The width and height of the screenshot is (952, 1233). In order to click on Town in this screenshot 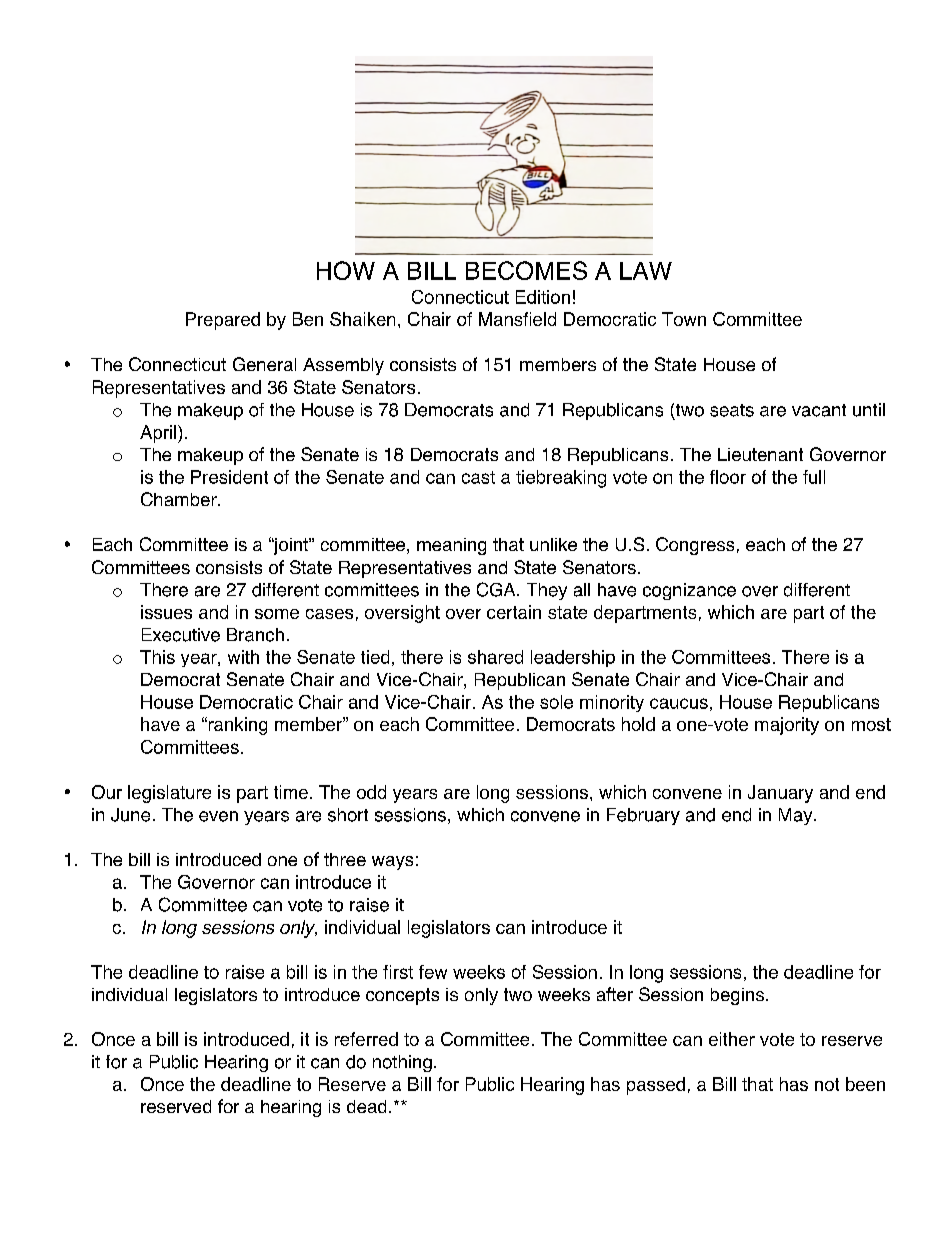, I will do `click(684, 319)`.
